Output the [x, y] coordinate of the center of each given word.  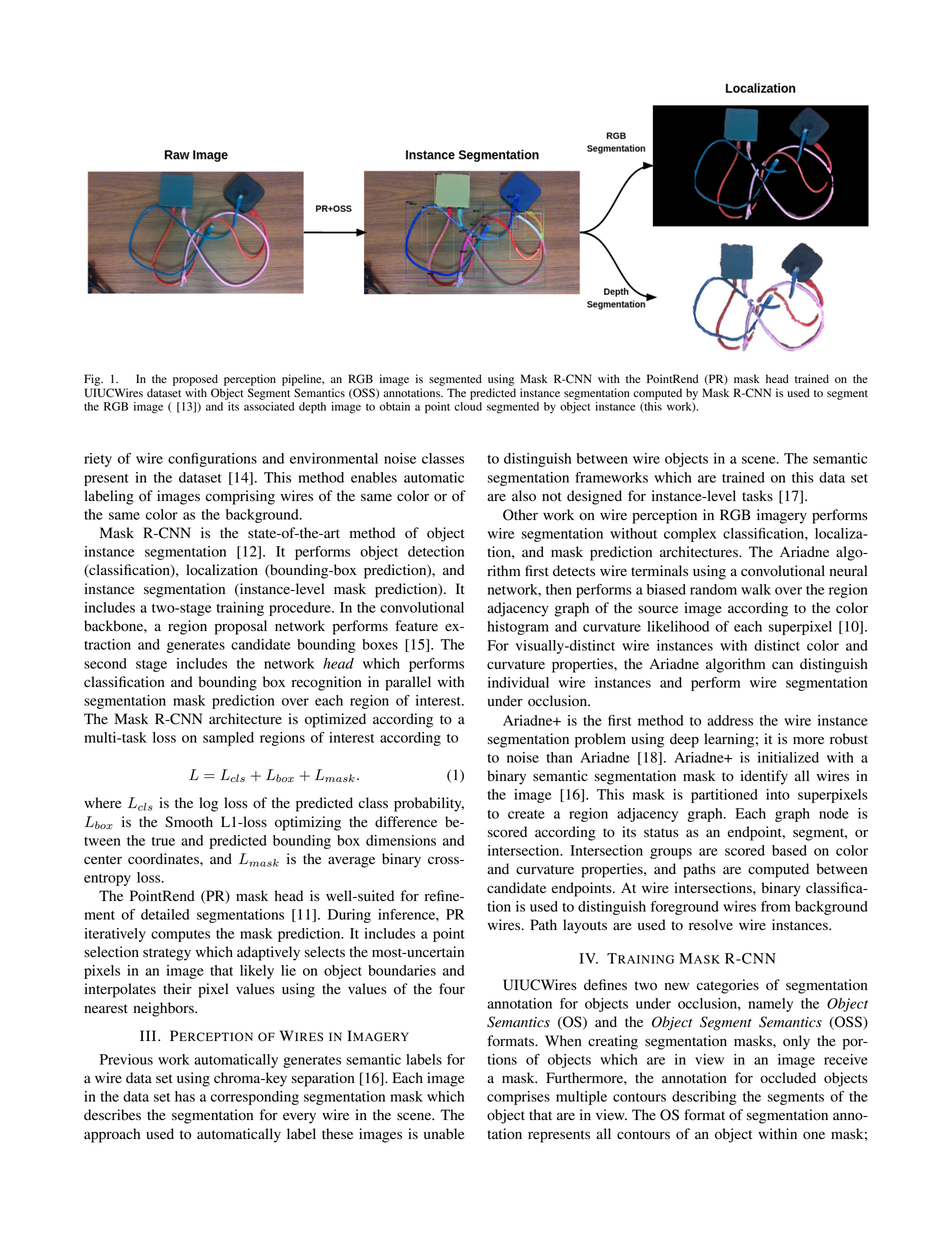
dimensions [401, 840]
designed [594, 497]
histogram [518, 628]
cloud [468, 406]
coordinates [164, 859]
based [789, 850]
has [185, 1096]
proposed [195, 380]
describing [704, 1098]
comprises [518, 1098]
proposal [241, 627]
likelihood [678, 626]
